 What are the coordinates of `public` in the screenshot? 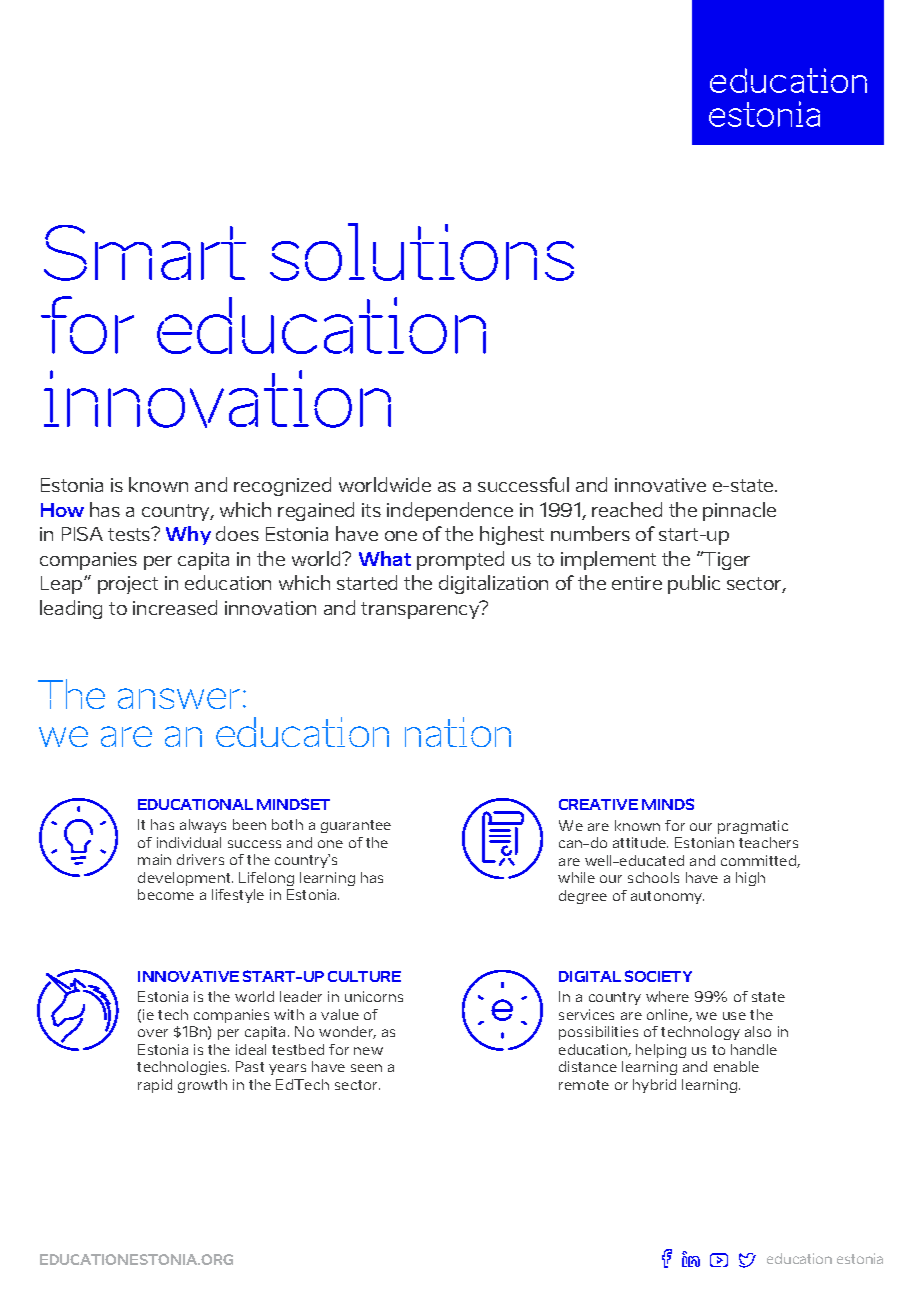 It's located at (694, 584).
